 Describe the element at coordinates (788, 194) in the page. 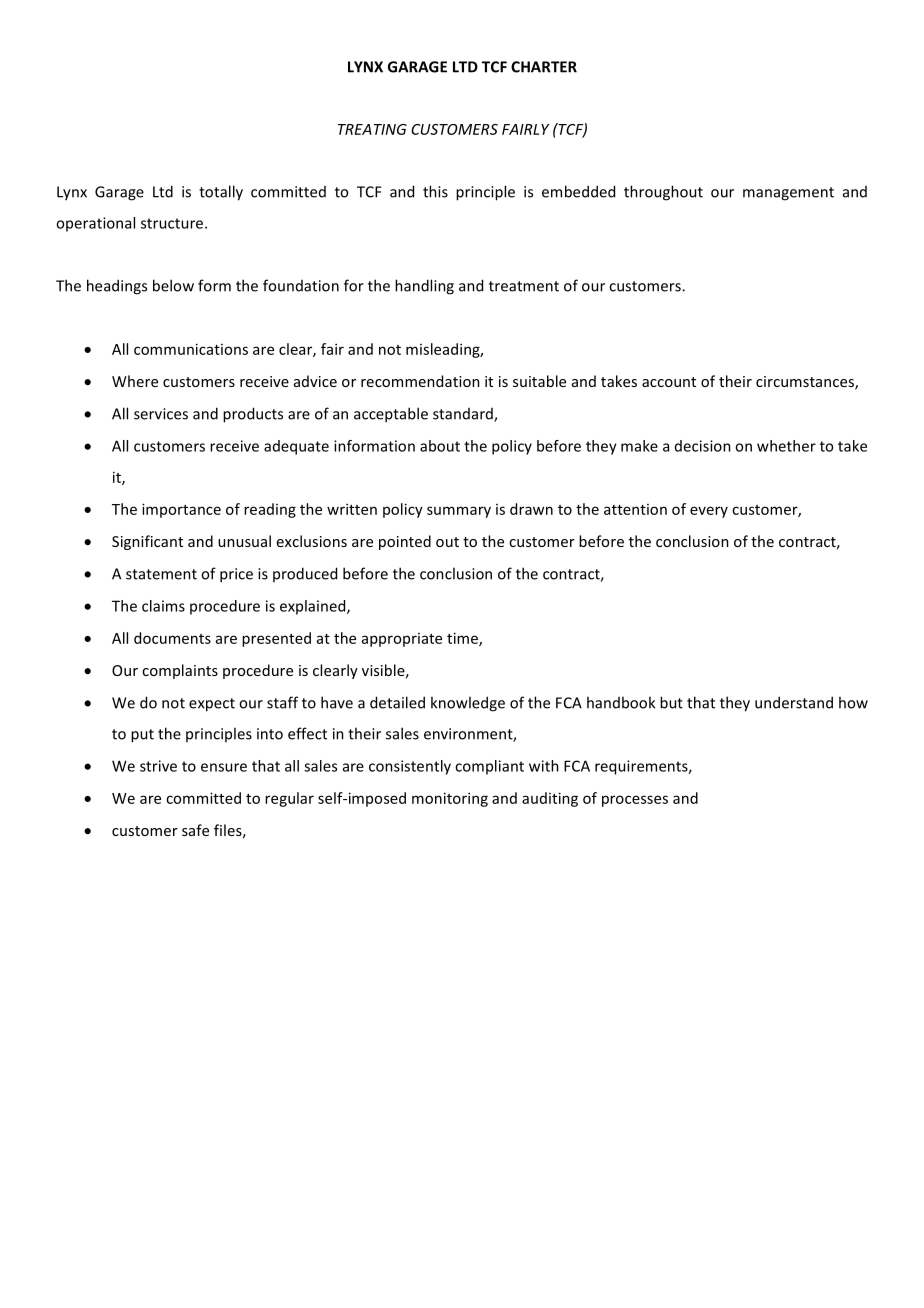

I see `management` at that location.
